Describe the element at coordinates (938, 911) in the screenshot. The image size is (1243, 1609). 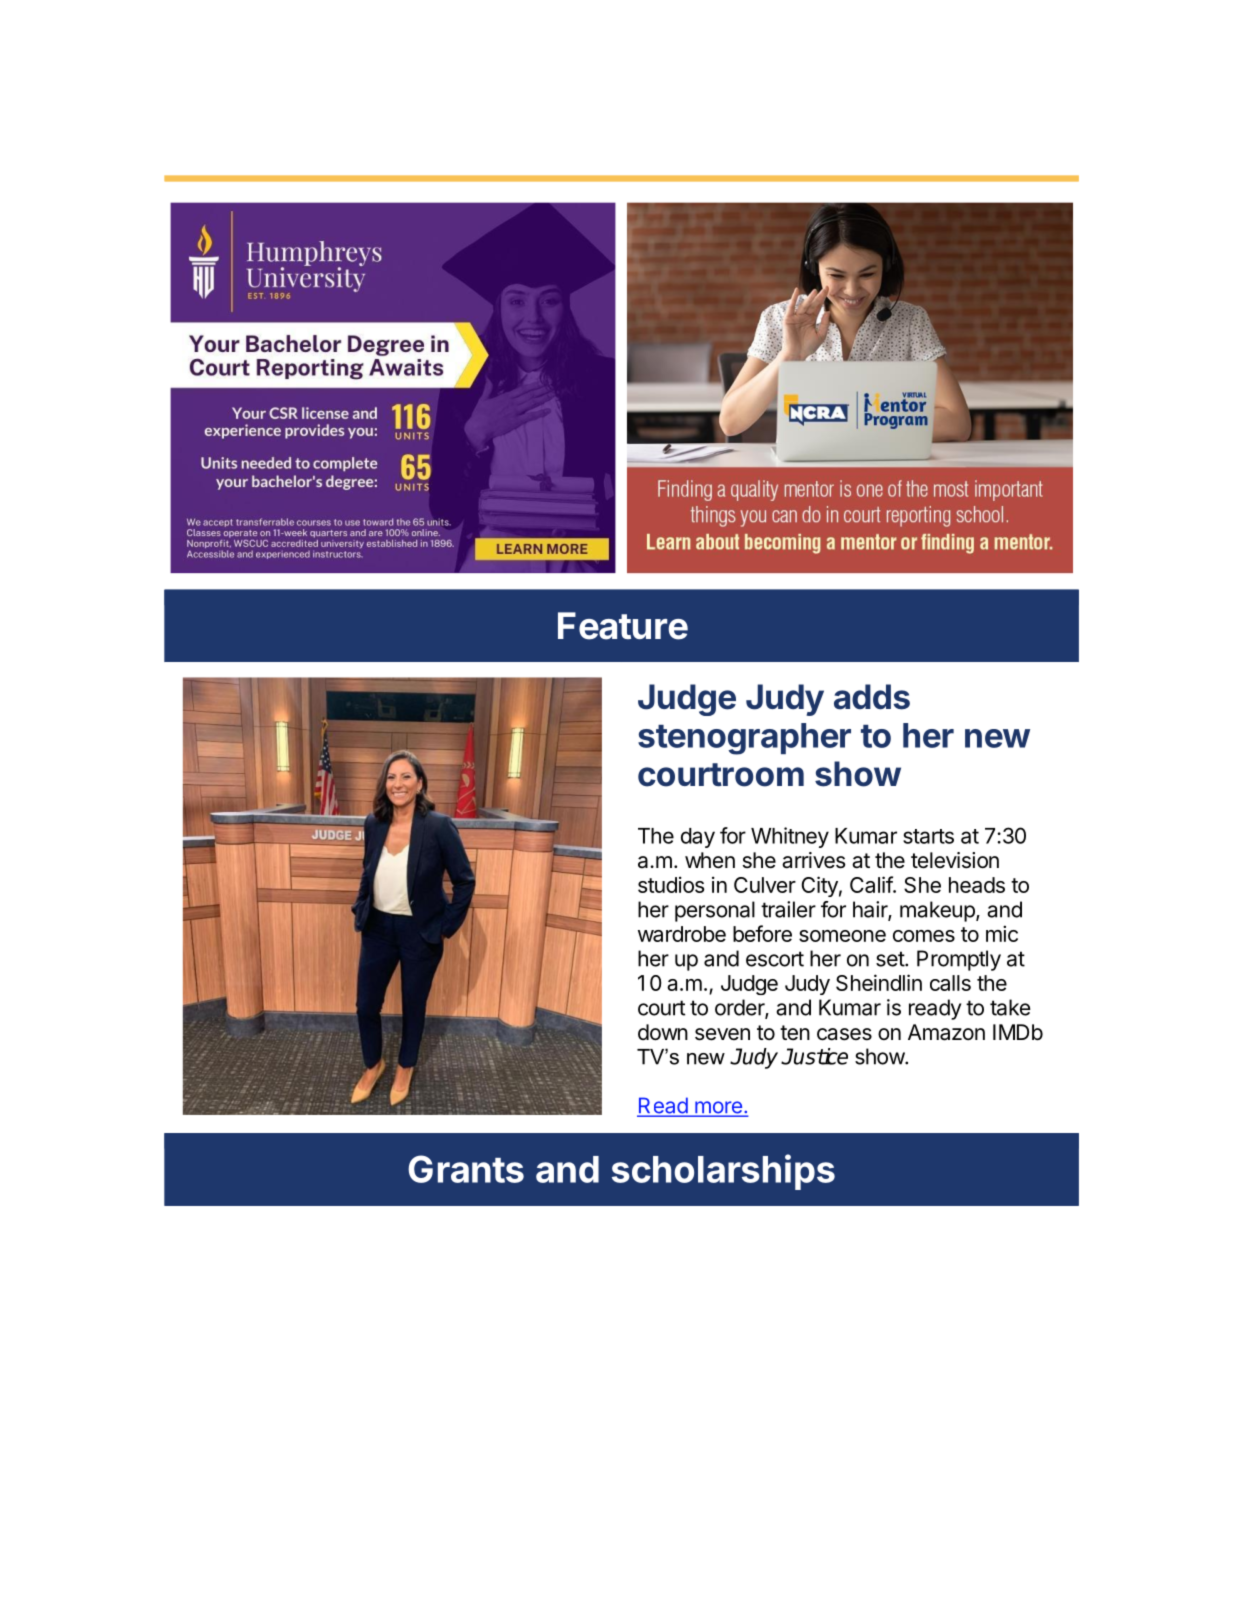
I see `makeup` at that location.
